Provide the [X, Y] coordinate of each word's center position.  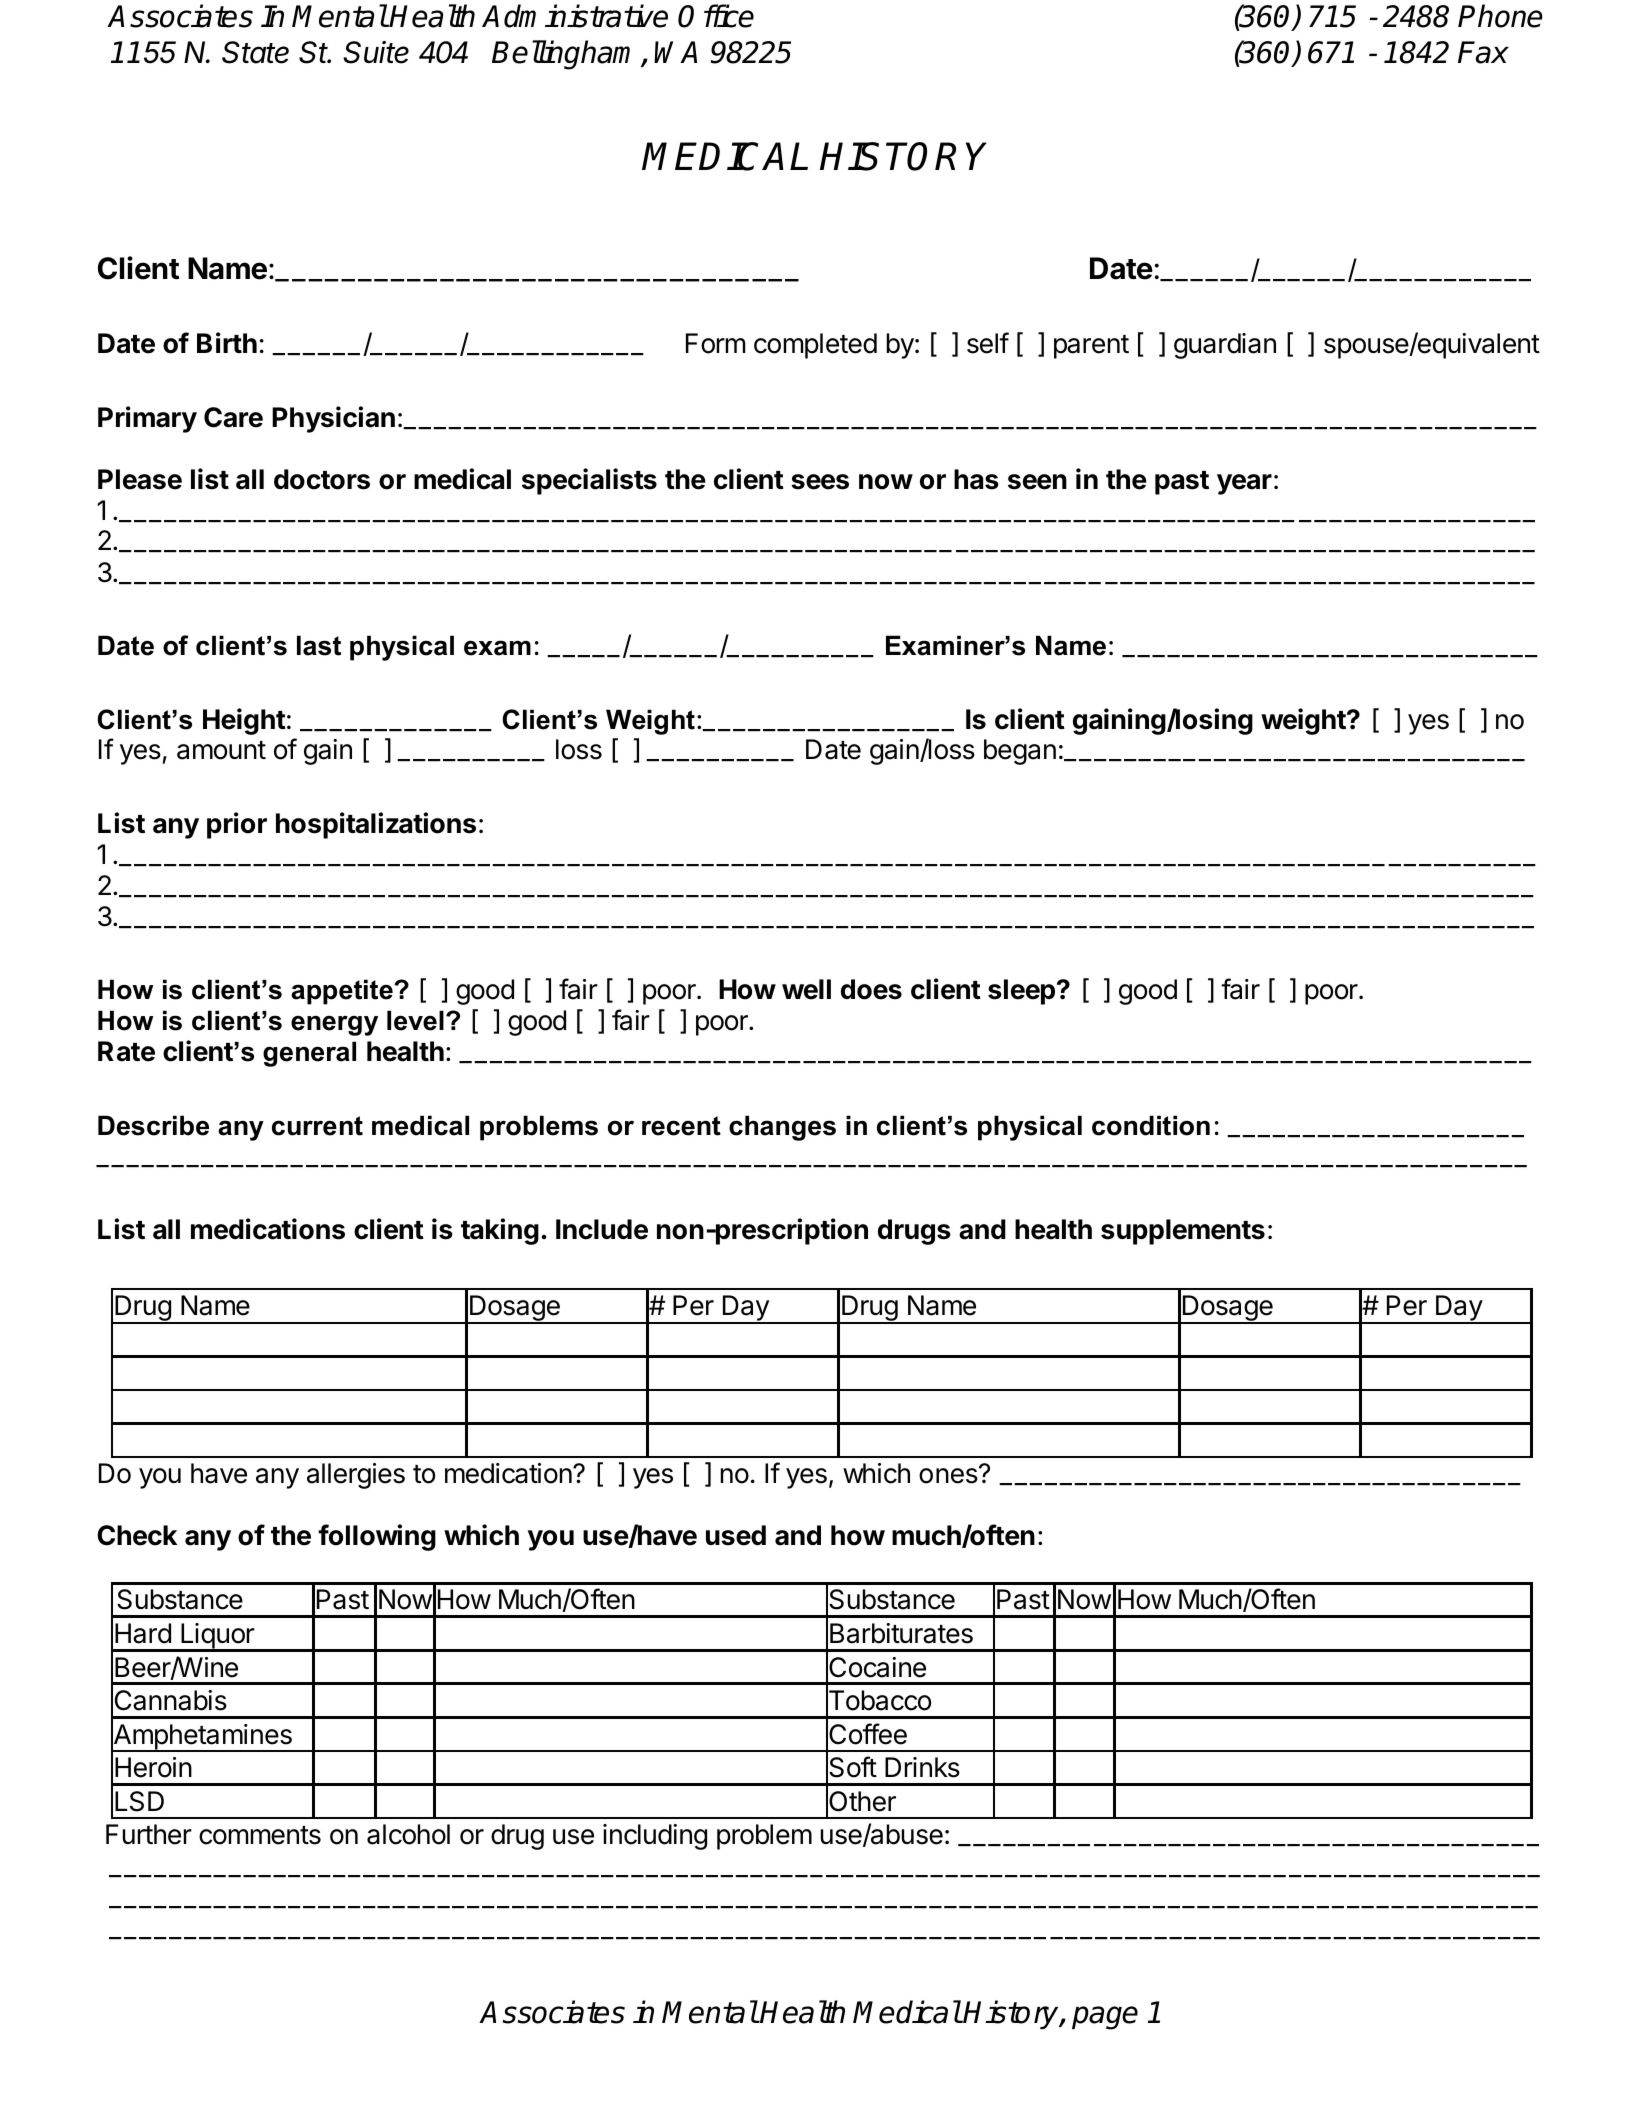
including [655, 1837]
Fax [1483, 52]
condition [1151, 1125]
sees [820, 482]
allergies [356, 1476]
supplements [1183, 1232]
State [255, 52]
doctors [322, 479]
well [806, 989]
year [1244, 484]
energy [334, 1025]
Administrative [575, 16]
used [736, 1535]
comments [260, 1835]
